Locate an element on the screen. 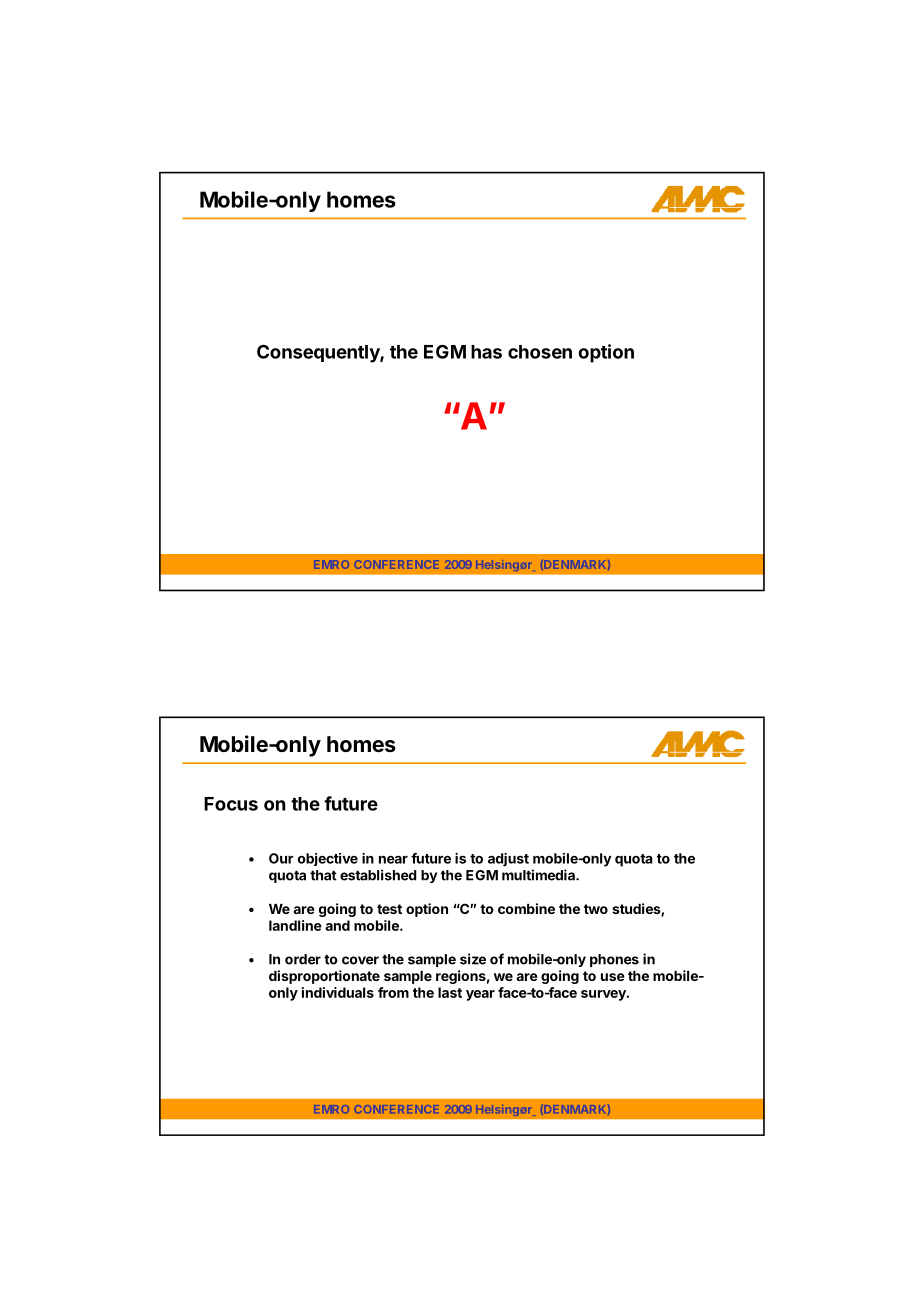 This screenshot has height=1308, width=924. has is located at coordinates (486, 352).
